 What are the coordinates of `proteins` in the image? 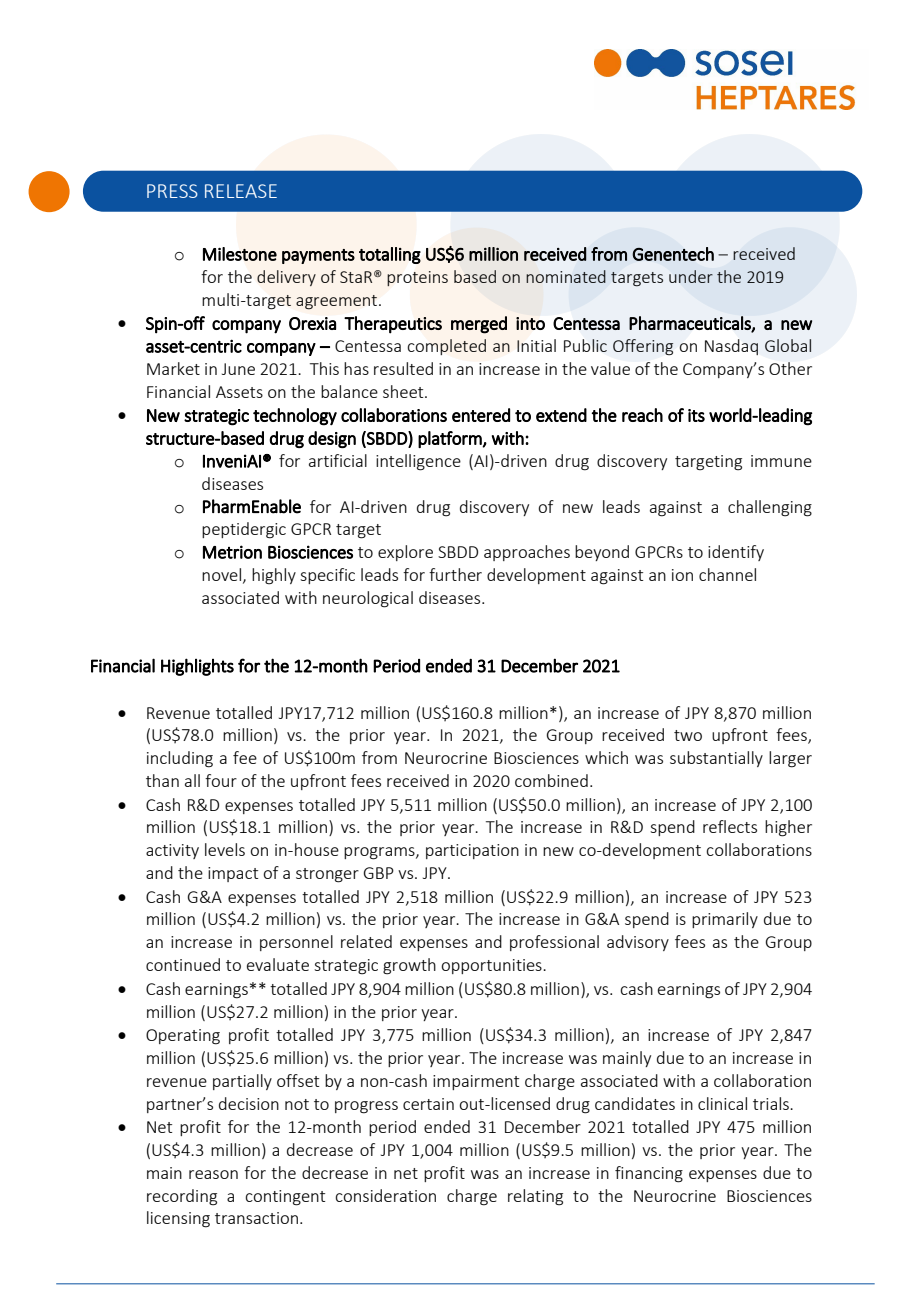 It's located at (417, 278).
